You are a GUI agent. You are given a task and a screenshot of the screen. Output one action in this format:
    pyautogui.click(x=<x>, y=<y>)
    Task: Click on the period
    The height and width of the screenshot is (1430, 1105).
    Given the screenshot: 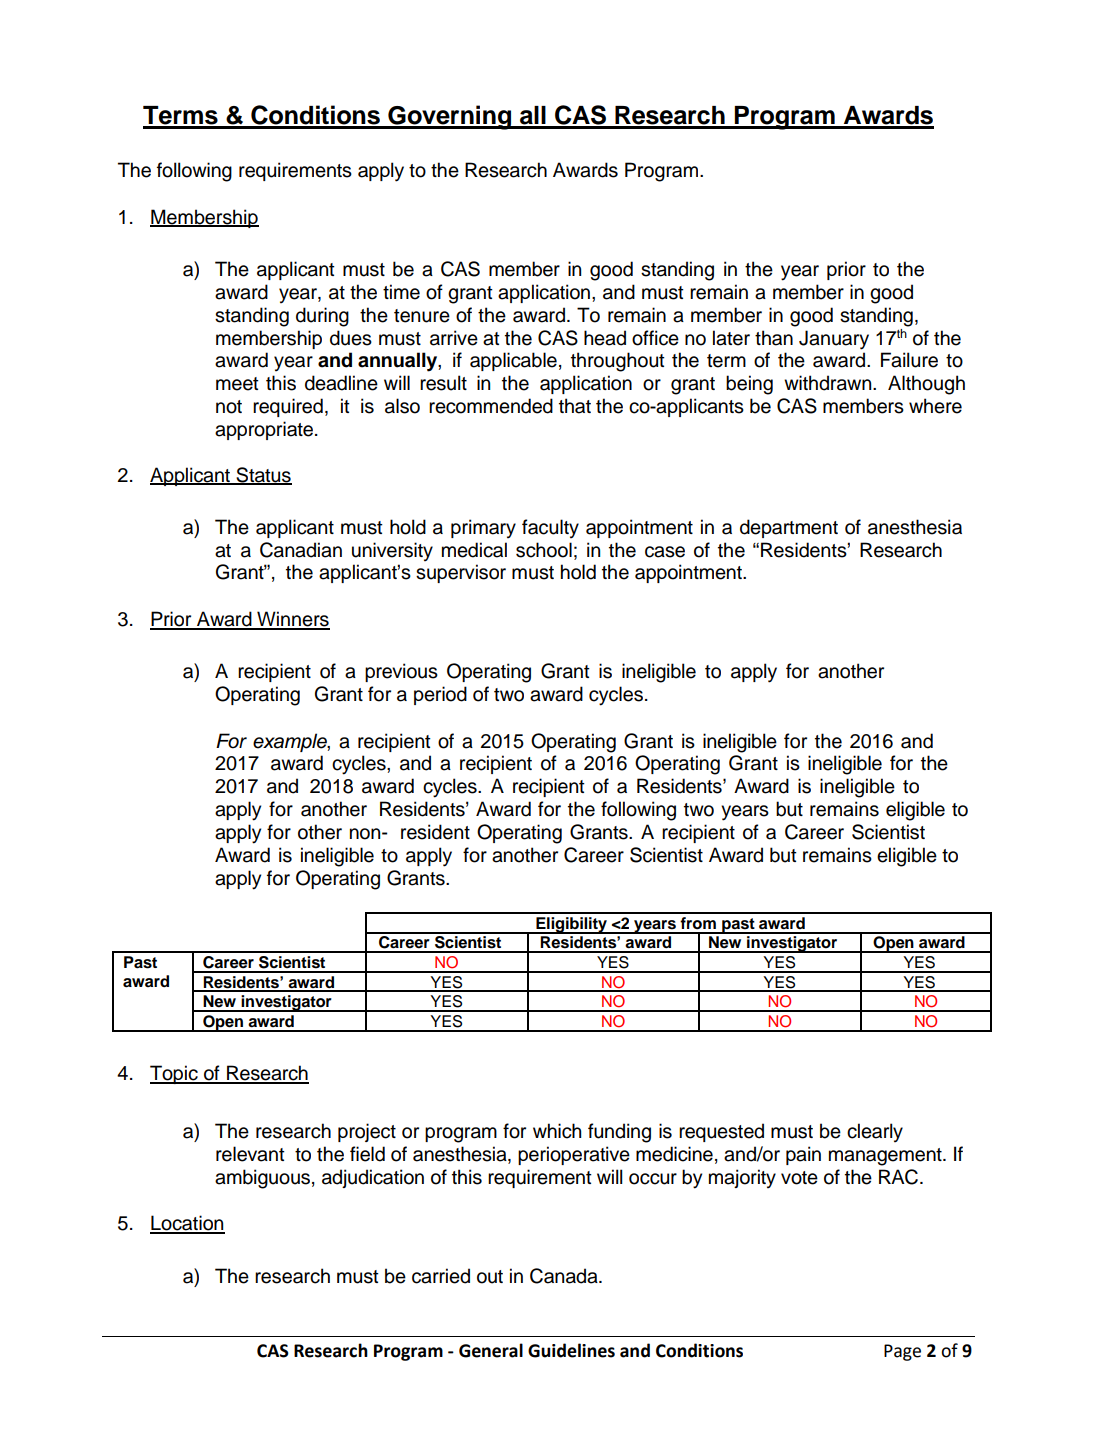 What is the action you would take?
    pyautogui.click(x=440, y=695)
